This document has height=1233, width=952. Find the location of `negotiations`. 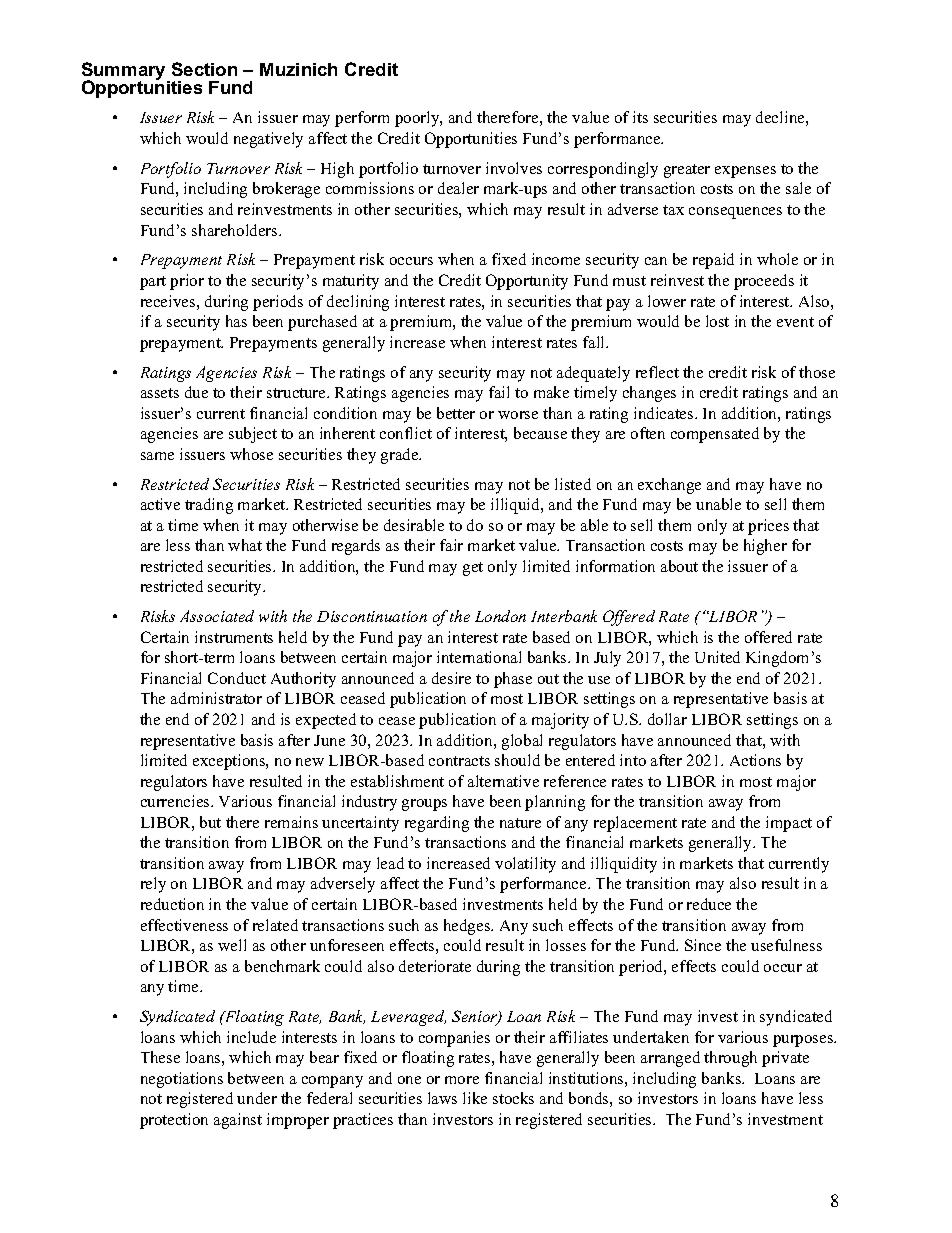

negotiations is located at coordinates (182, 1080).
